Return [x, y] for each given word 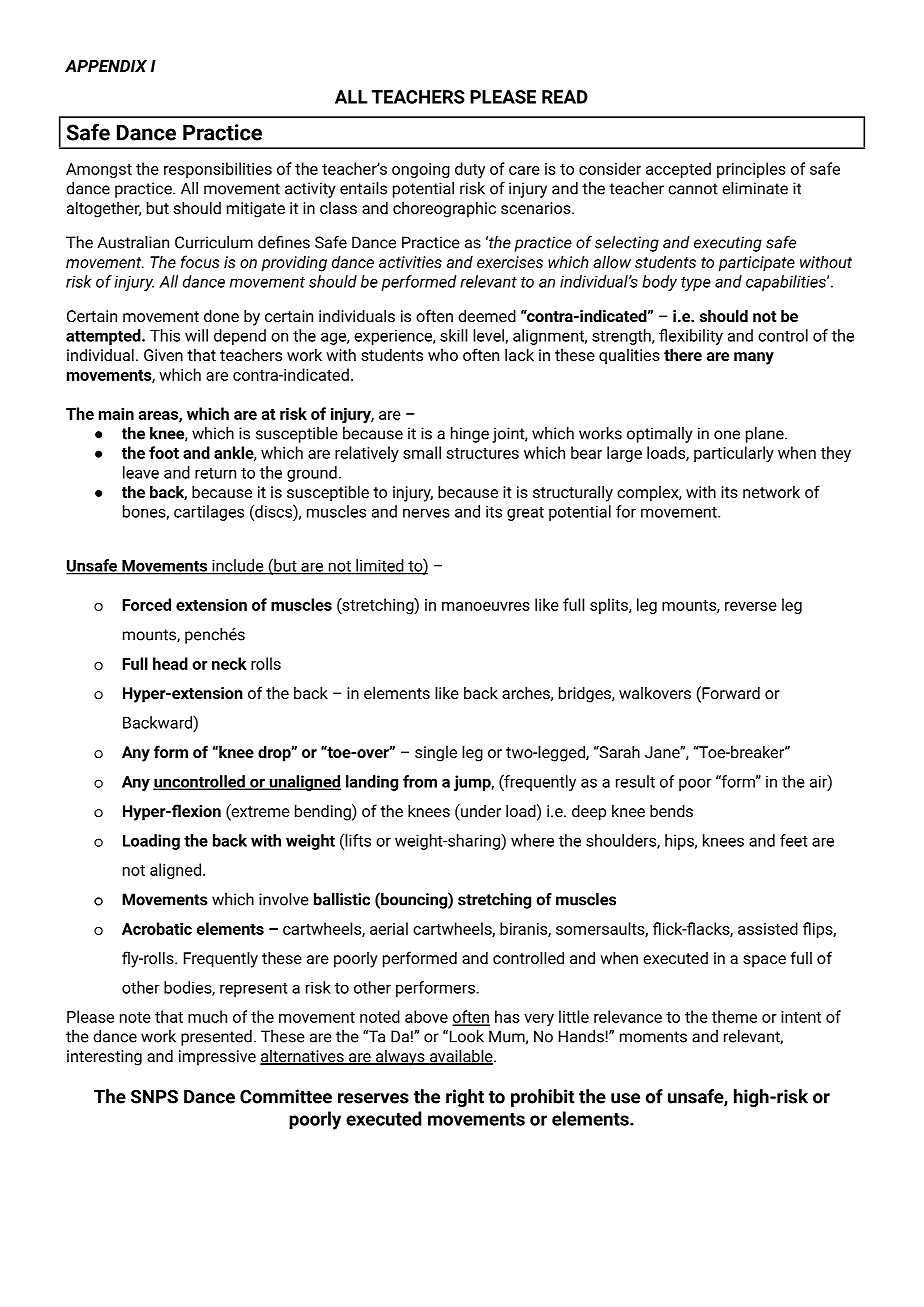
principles [751, 170]
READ [565, 97]
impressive [217, 1058]
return [215, 473]
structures [483, 453]
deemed [487, 315]
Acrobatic [157, 928]
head [170, 663]
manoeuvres [486, 606]
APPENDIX [106, 66]
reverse [751, 606]
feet [794, 840]
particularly [734, 454]
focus [200, 261]
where [532, 840]
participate [757, 264]
